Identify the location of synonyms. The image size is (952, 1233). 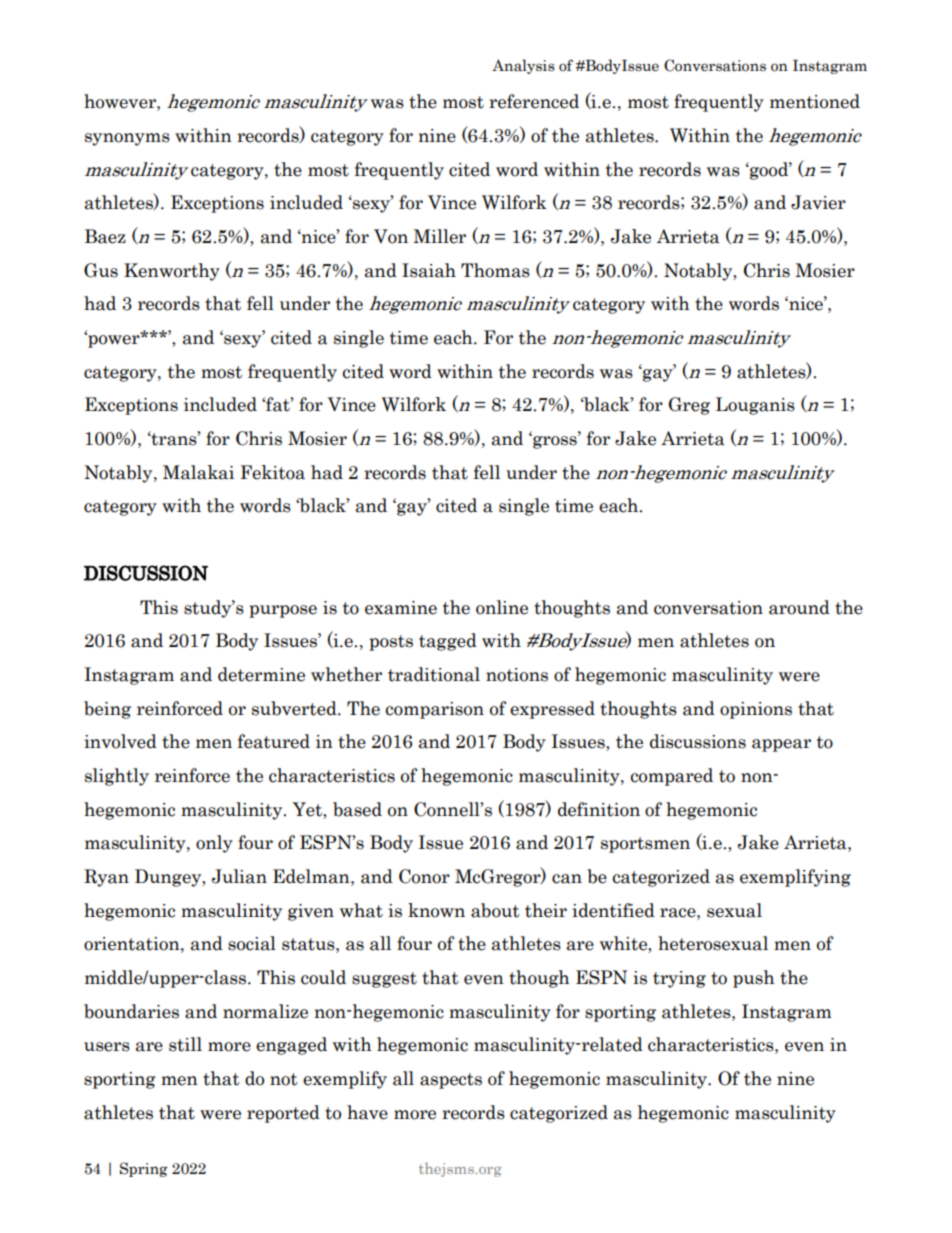
(127, 139).
